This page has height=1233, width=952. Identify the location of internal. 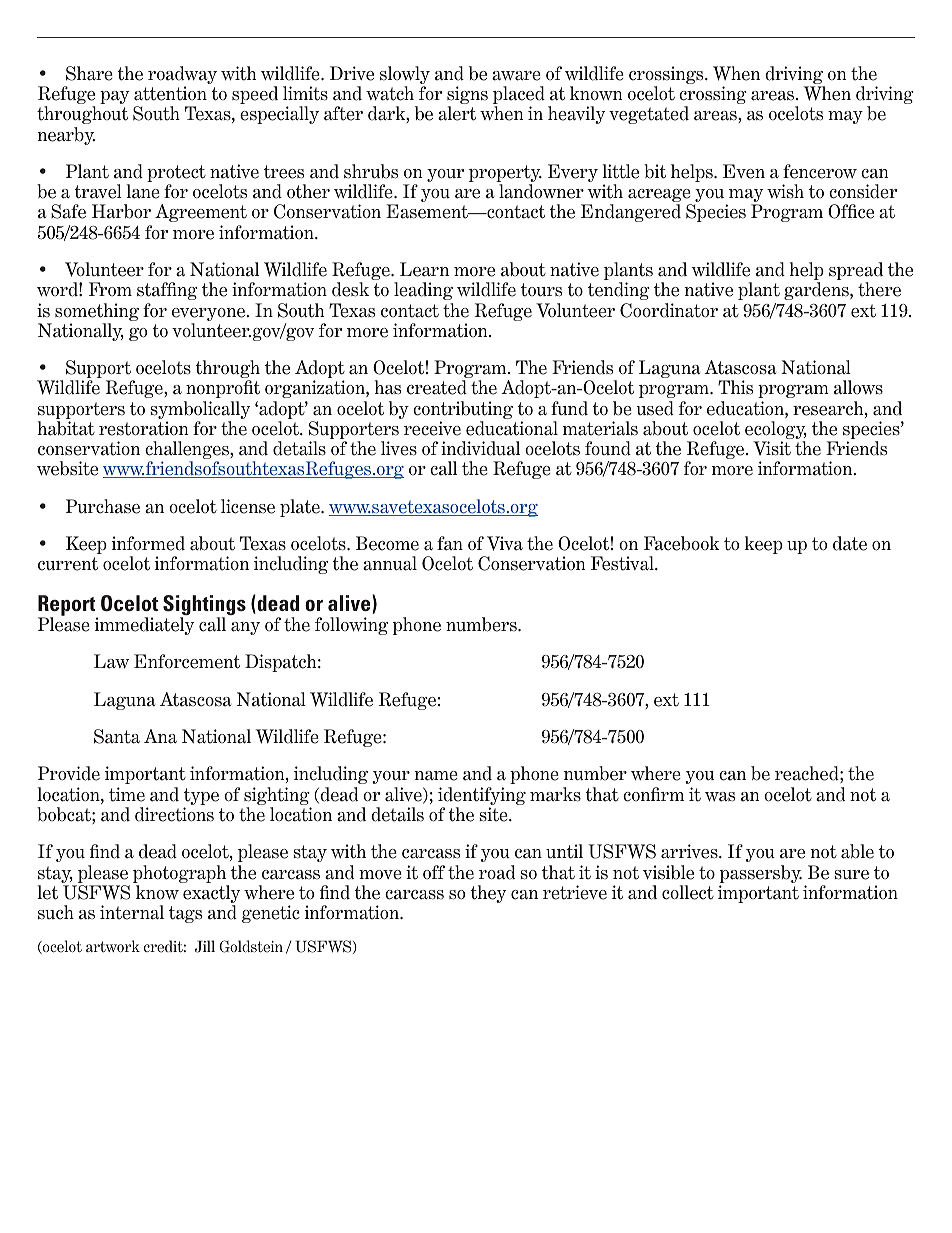
(132, 912).
